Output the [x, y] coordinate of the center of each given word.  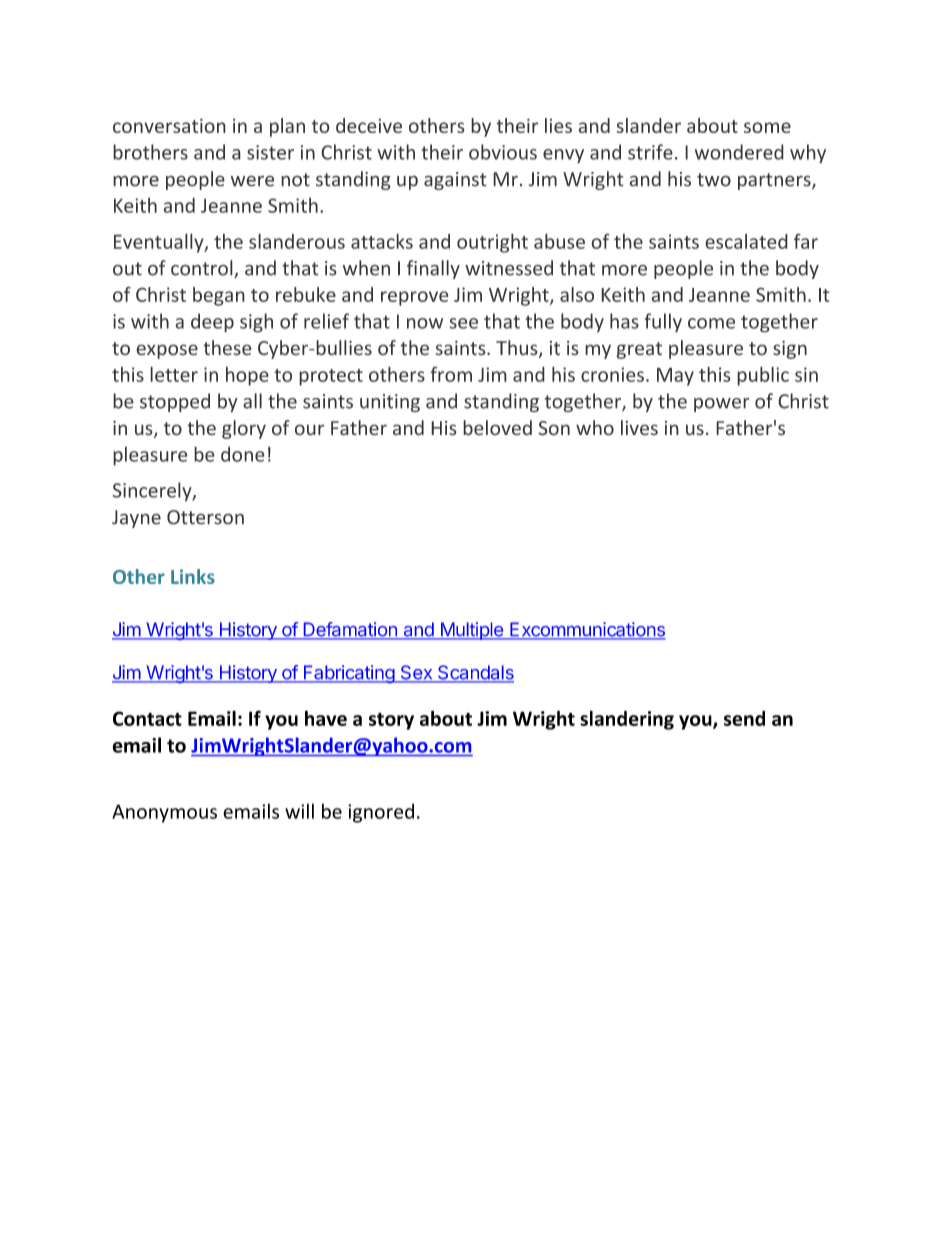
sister [270, 152]
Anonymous [164, 813]
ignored [381, 813]
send [744, 718]
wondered [739, 152]
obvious [503, 152]
